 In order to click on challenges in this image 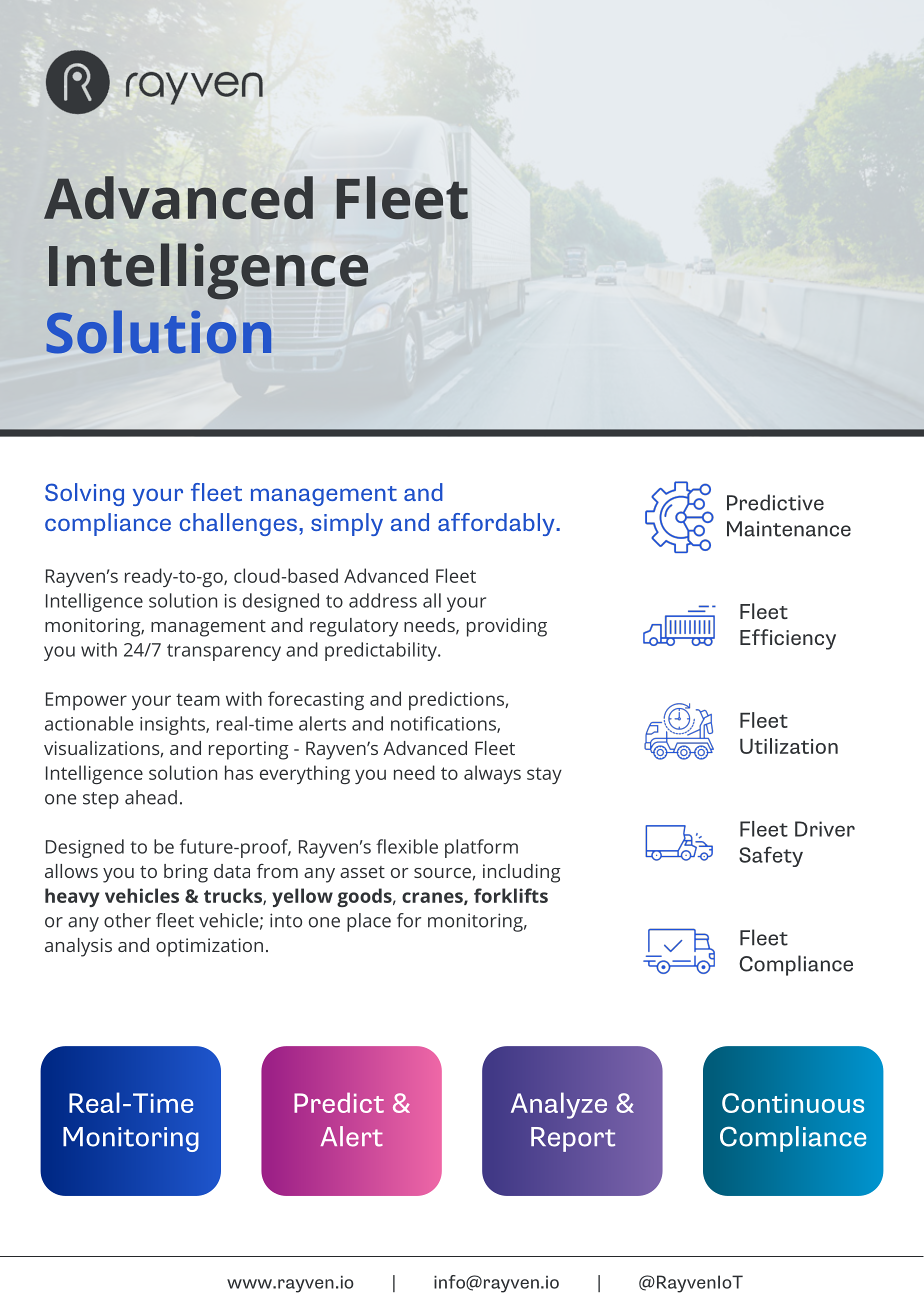, I will do `click(238, 524)`.
